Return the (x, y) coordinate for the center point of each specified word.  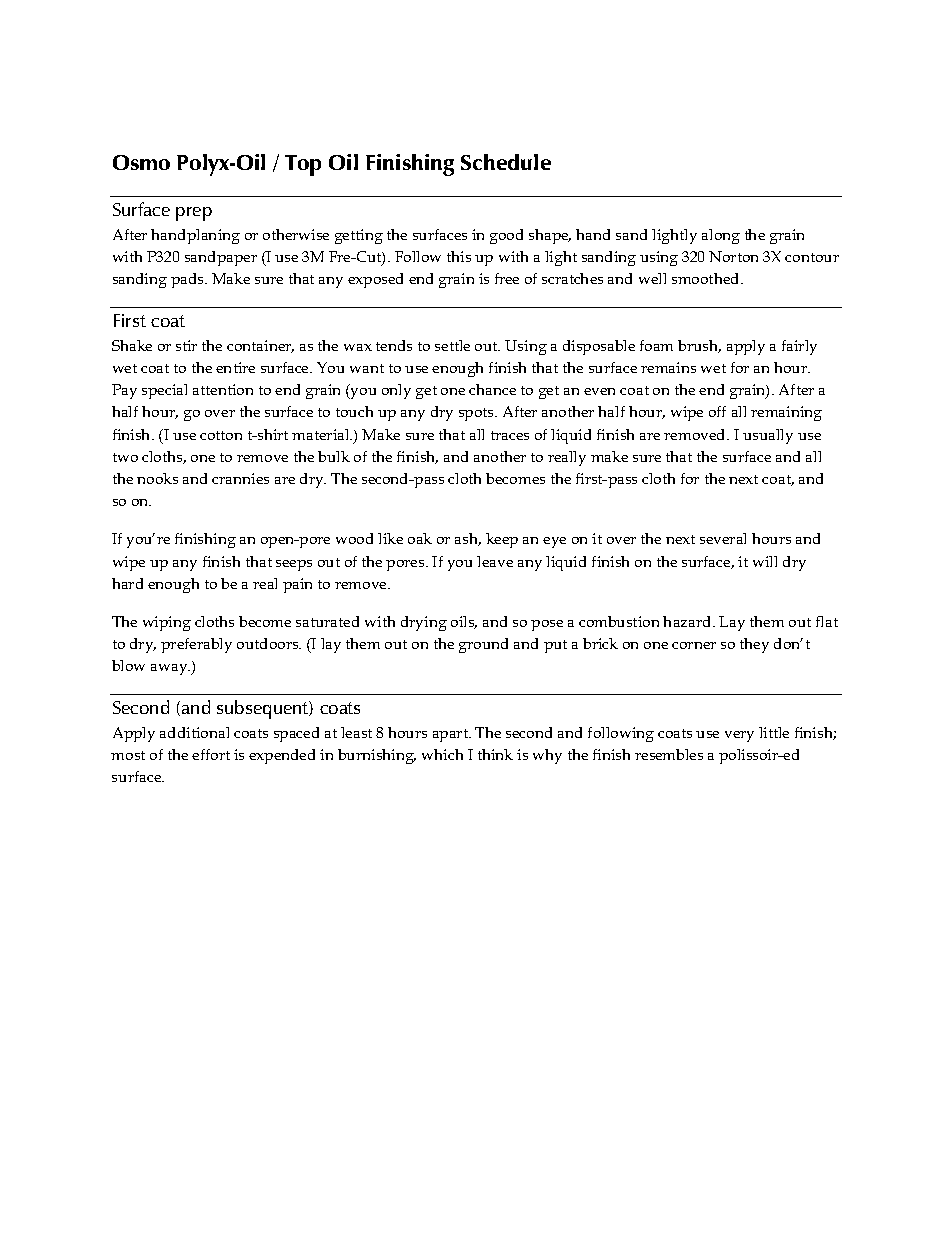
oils (464, 622)
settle (452, 345)
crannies (240, 478)
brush (699, 346)
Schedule (506, 162)
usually (768, 436)
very (739, 736)
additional (194, 732)
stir (186, 345)
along (721, 236)
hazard (688, 621)
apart (451, 735)
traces (510, 435)
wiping (167, 623)
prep (194, 214)
